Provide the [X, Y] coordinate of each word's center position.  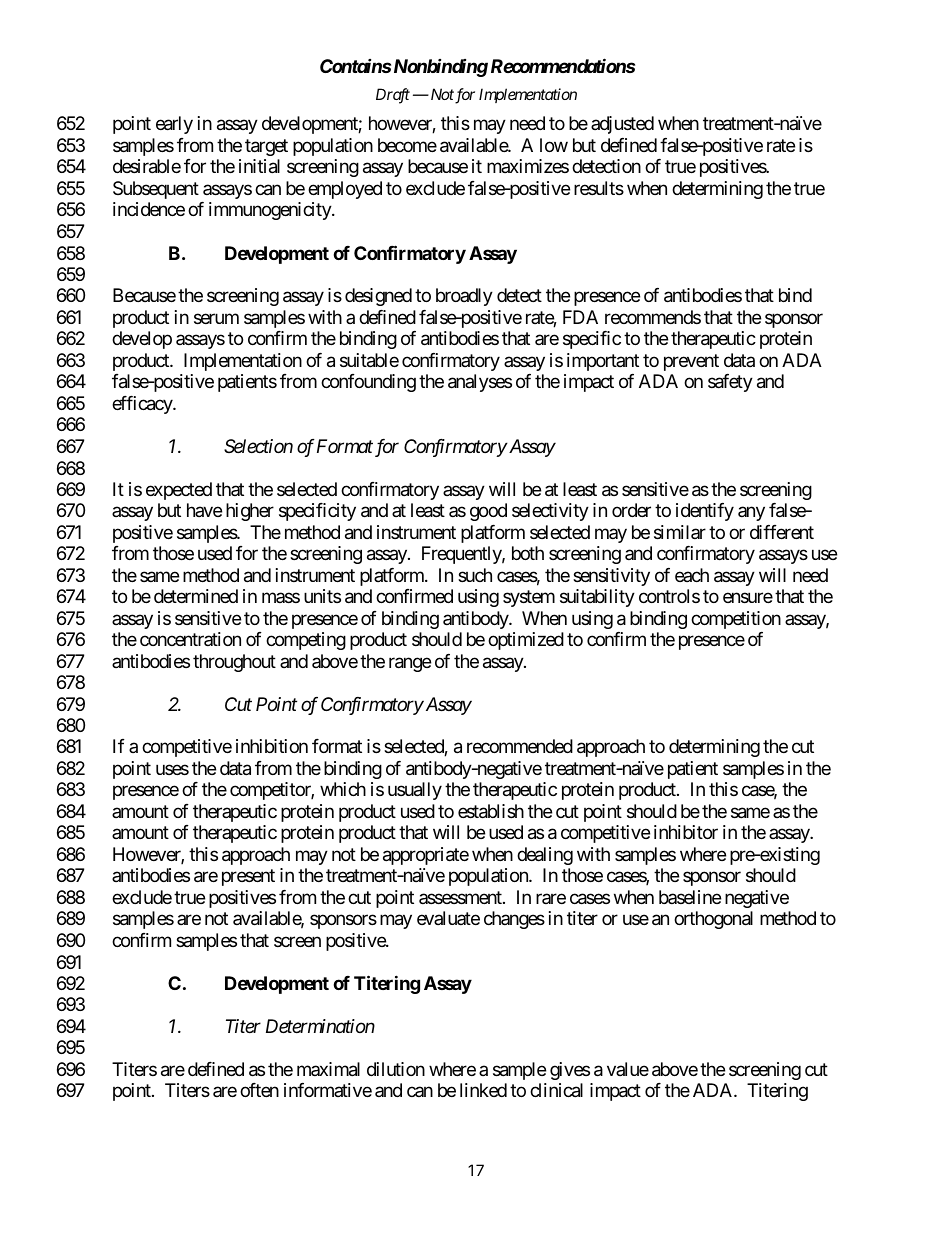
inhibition [272, 746]
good [488, 512]
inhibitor [686, 832]
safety [730, 383]
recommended [520, 746]
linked [483, 1090]
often [259, 1090]
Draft [393, 96]
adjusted [622, 125]
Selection [258, 446]
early [174, 125]
